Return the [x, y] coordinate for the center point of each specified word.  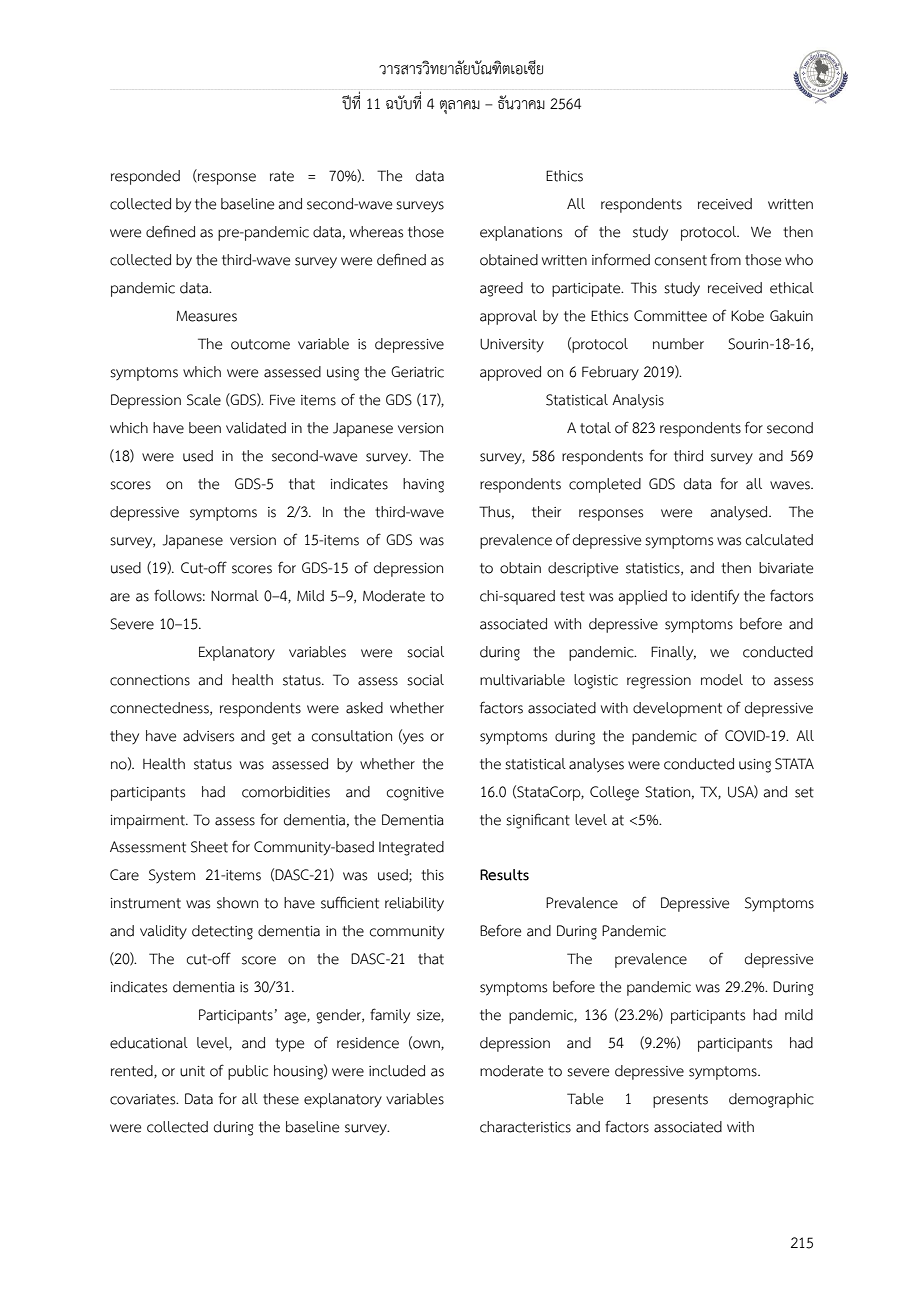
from [725, 259]
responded [145, 177]
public [248, 1072]
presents [680, 1101]
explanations [521, 233]
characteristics [525, 1127]
